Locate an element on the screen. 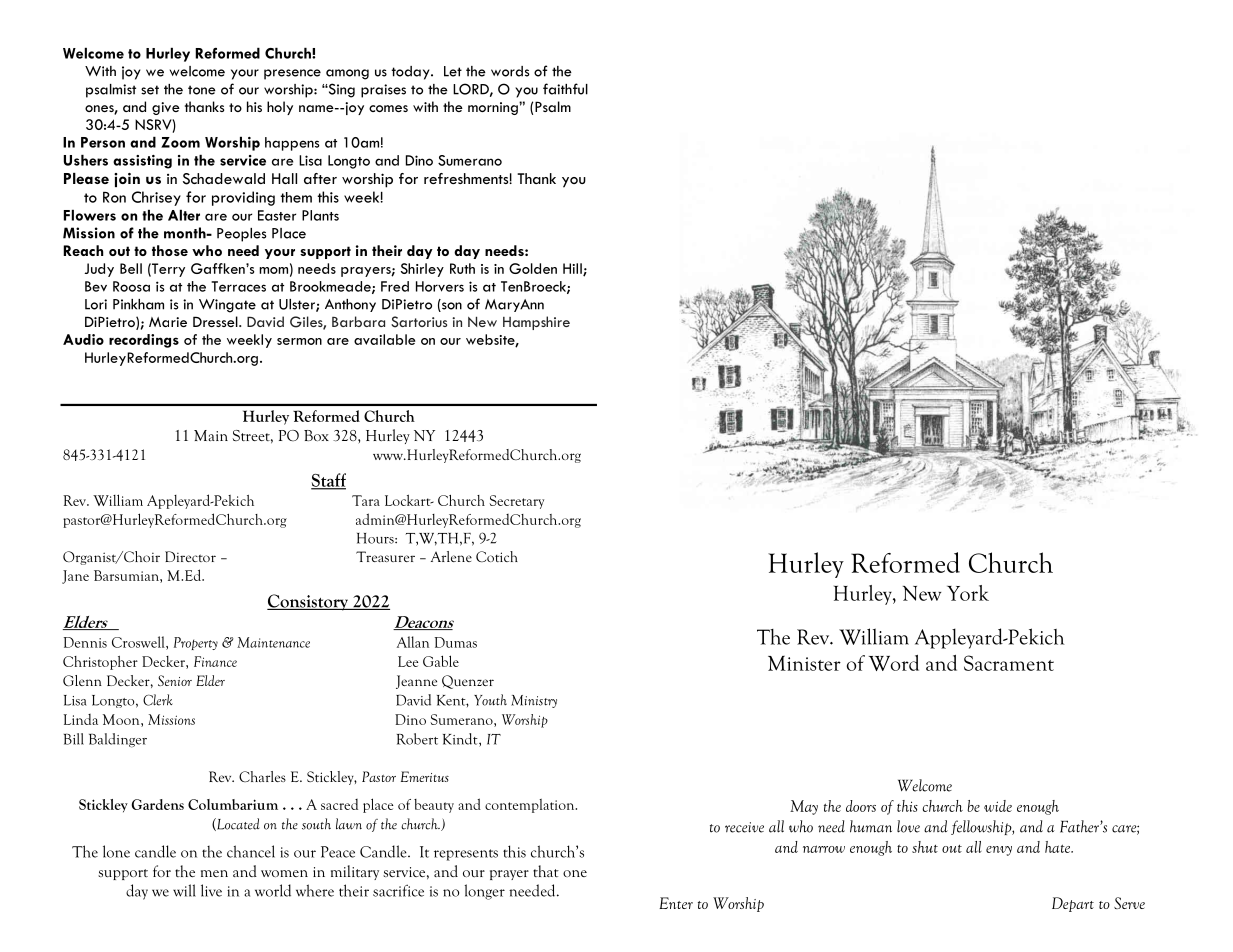 Image resolution: width=1233 pixels, height=952 pixels. Secretary is located at coordinates (516, 502).
